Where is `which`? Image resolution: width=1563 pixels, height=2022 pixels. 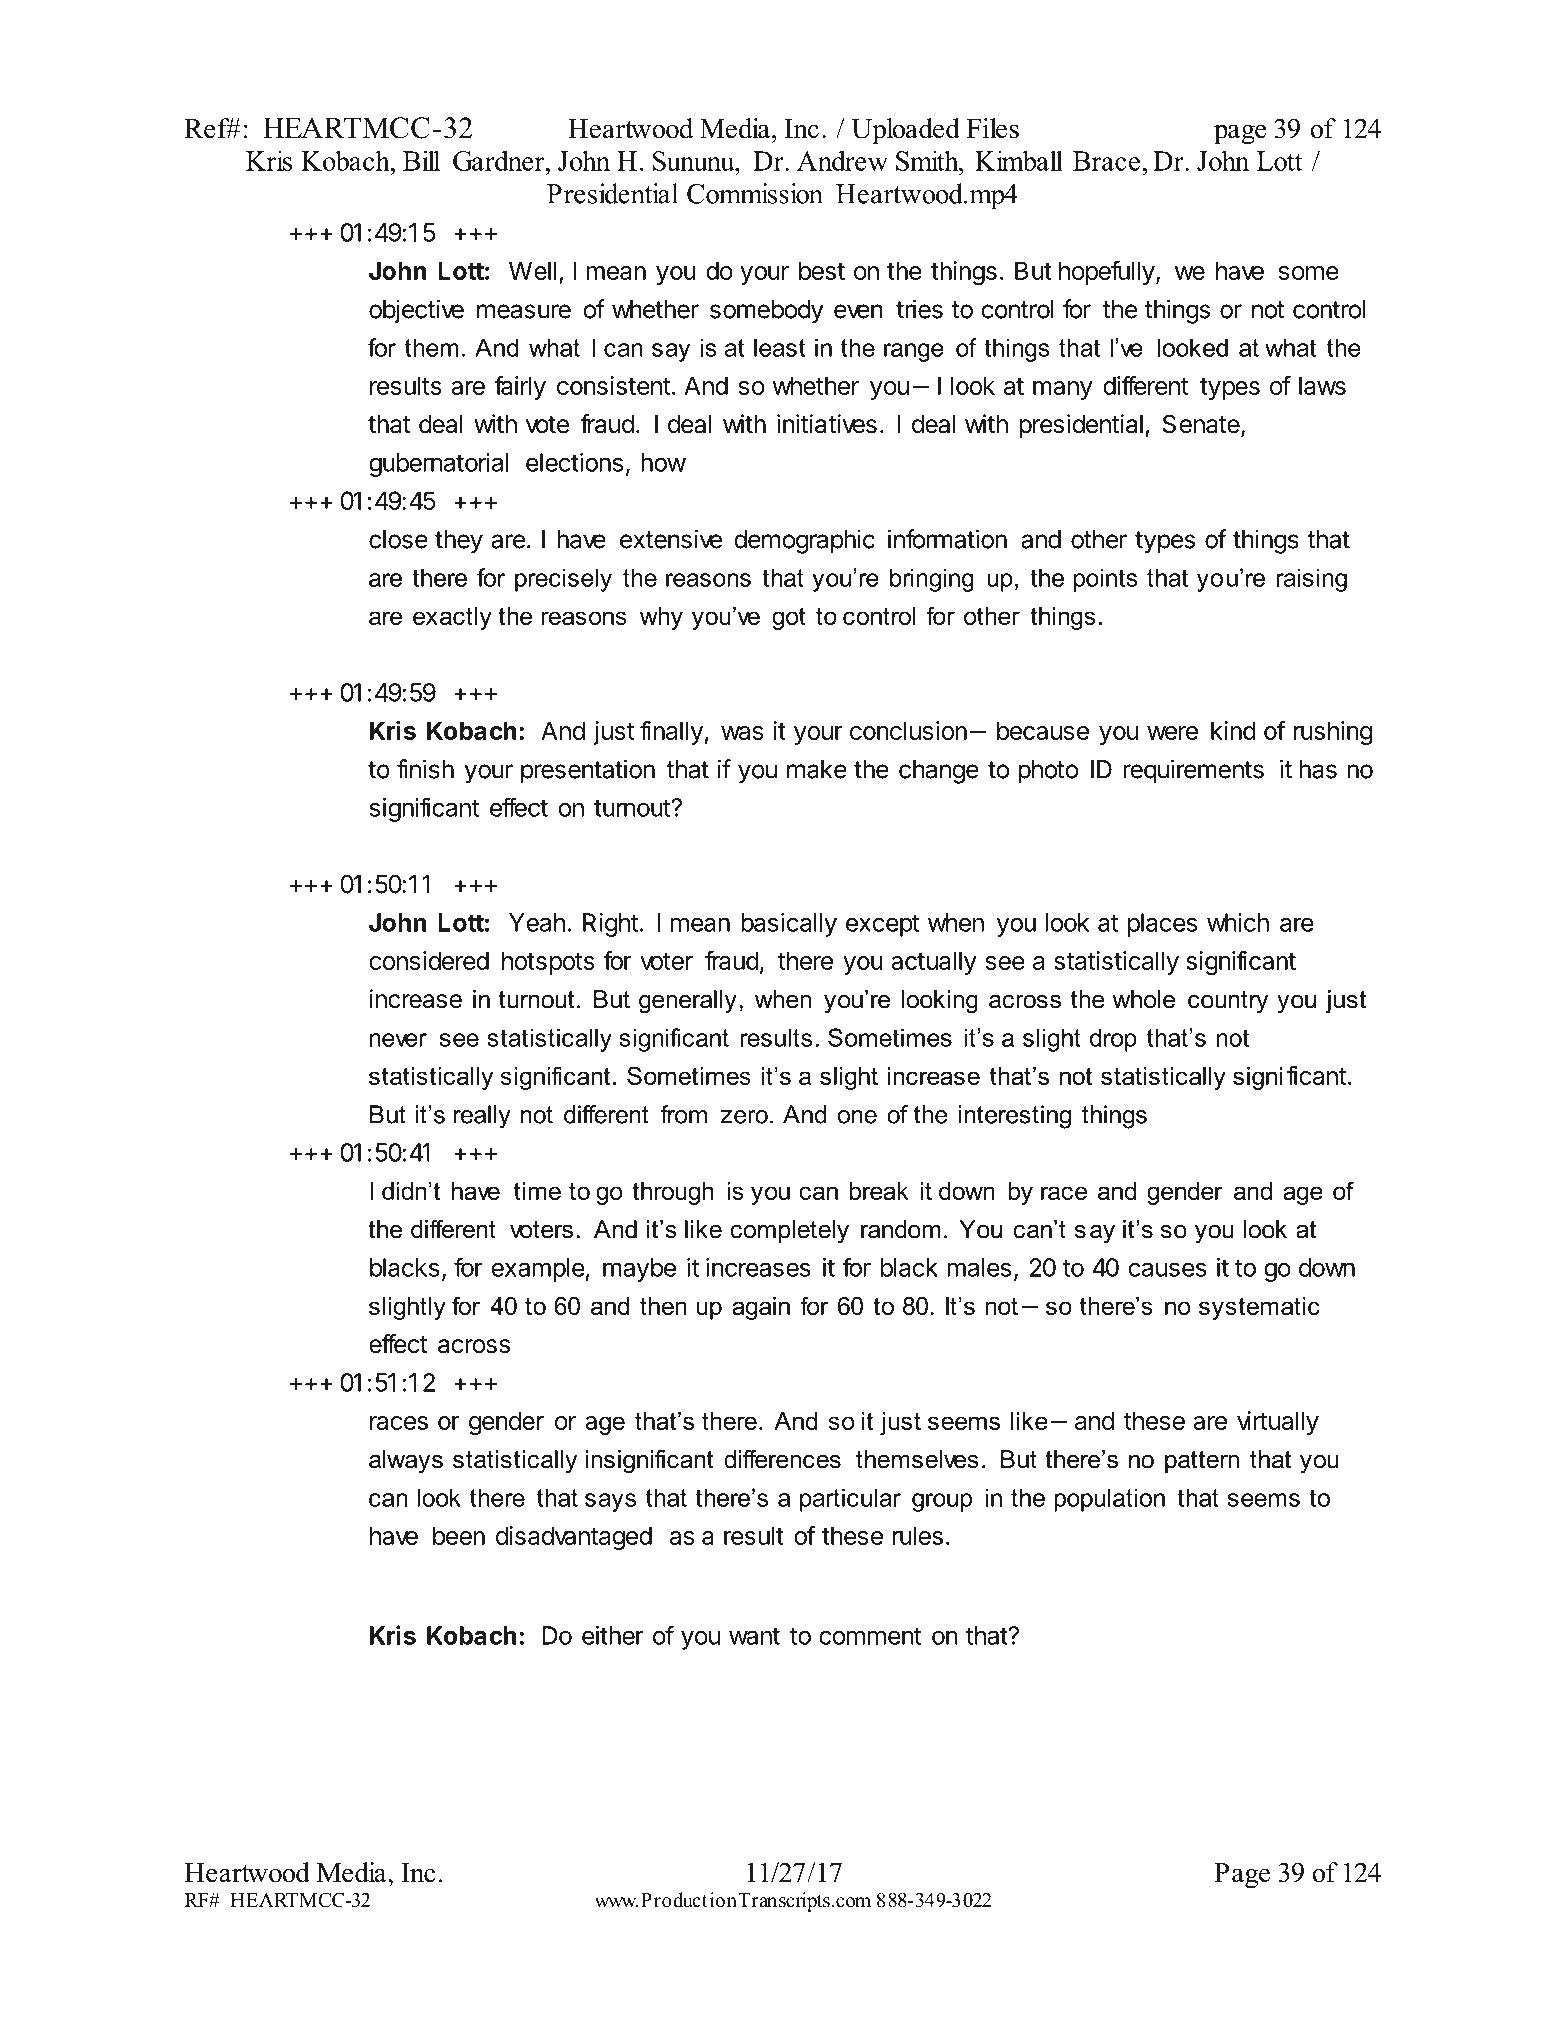
which is located at coordinates (1238, 922).
